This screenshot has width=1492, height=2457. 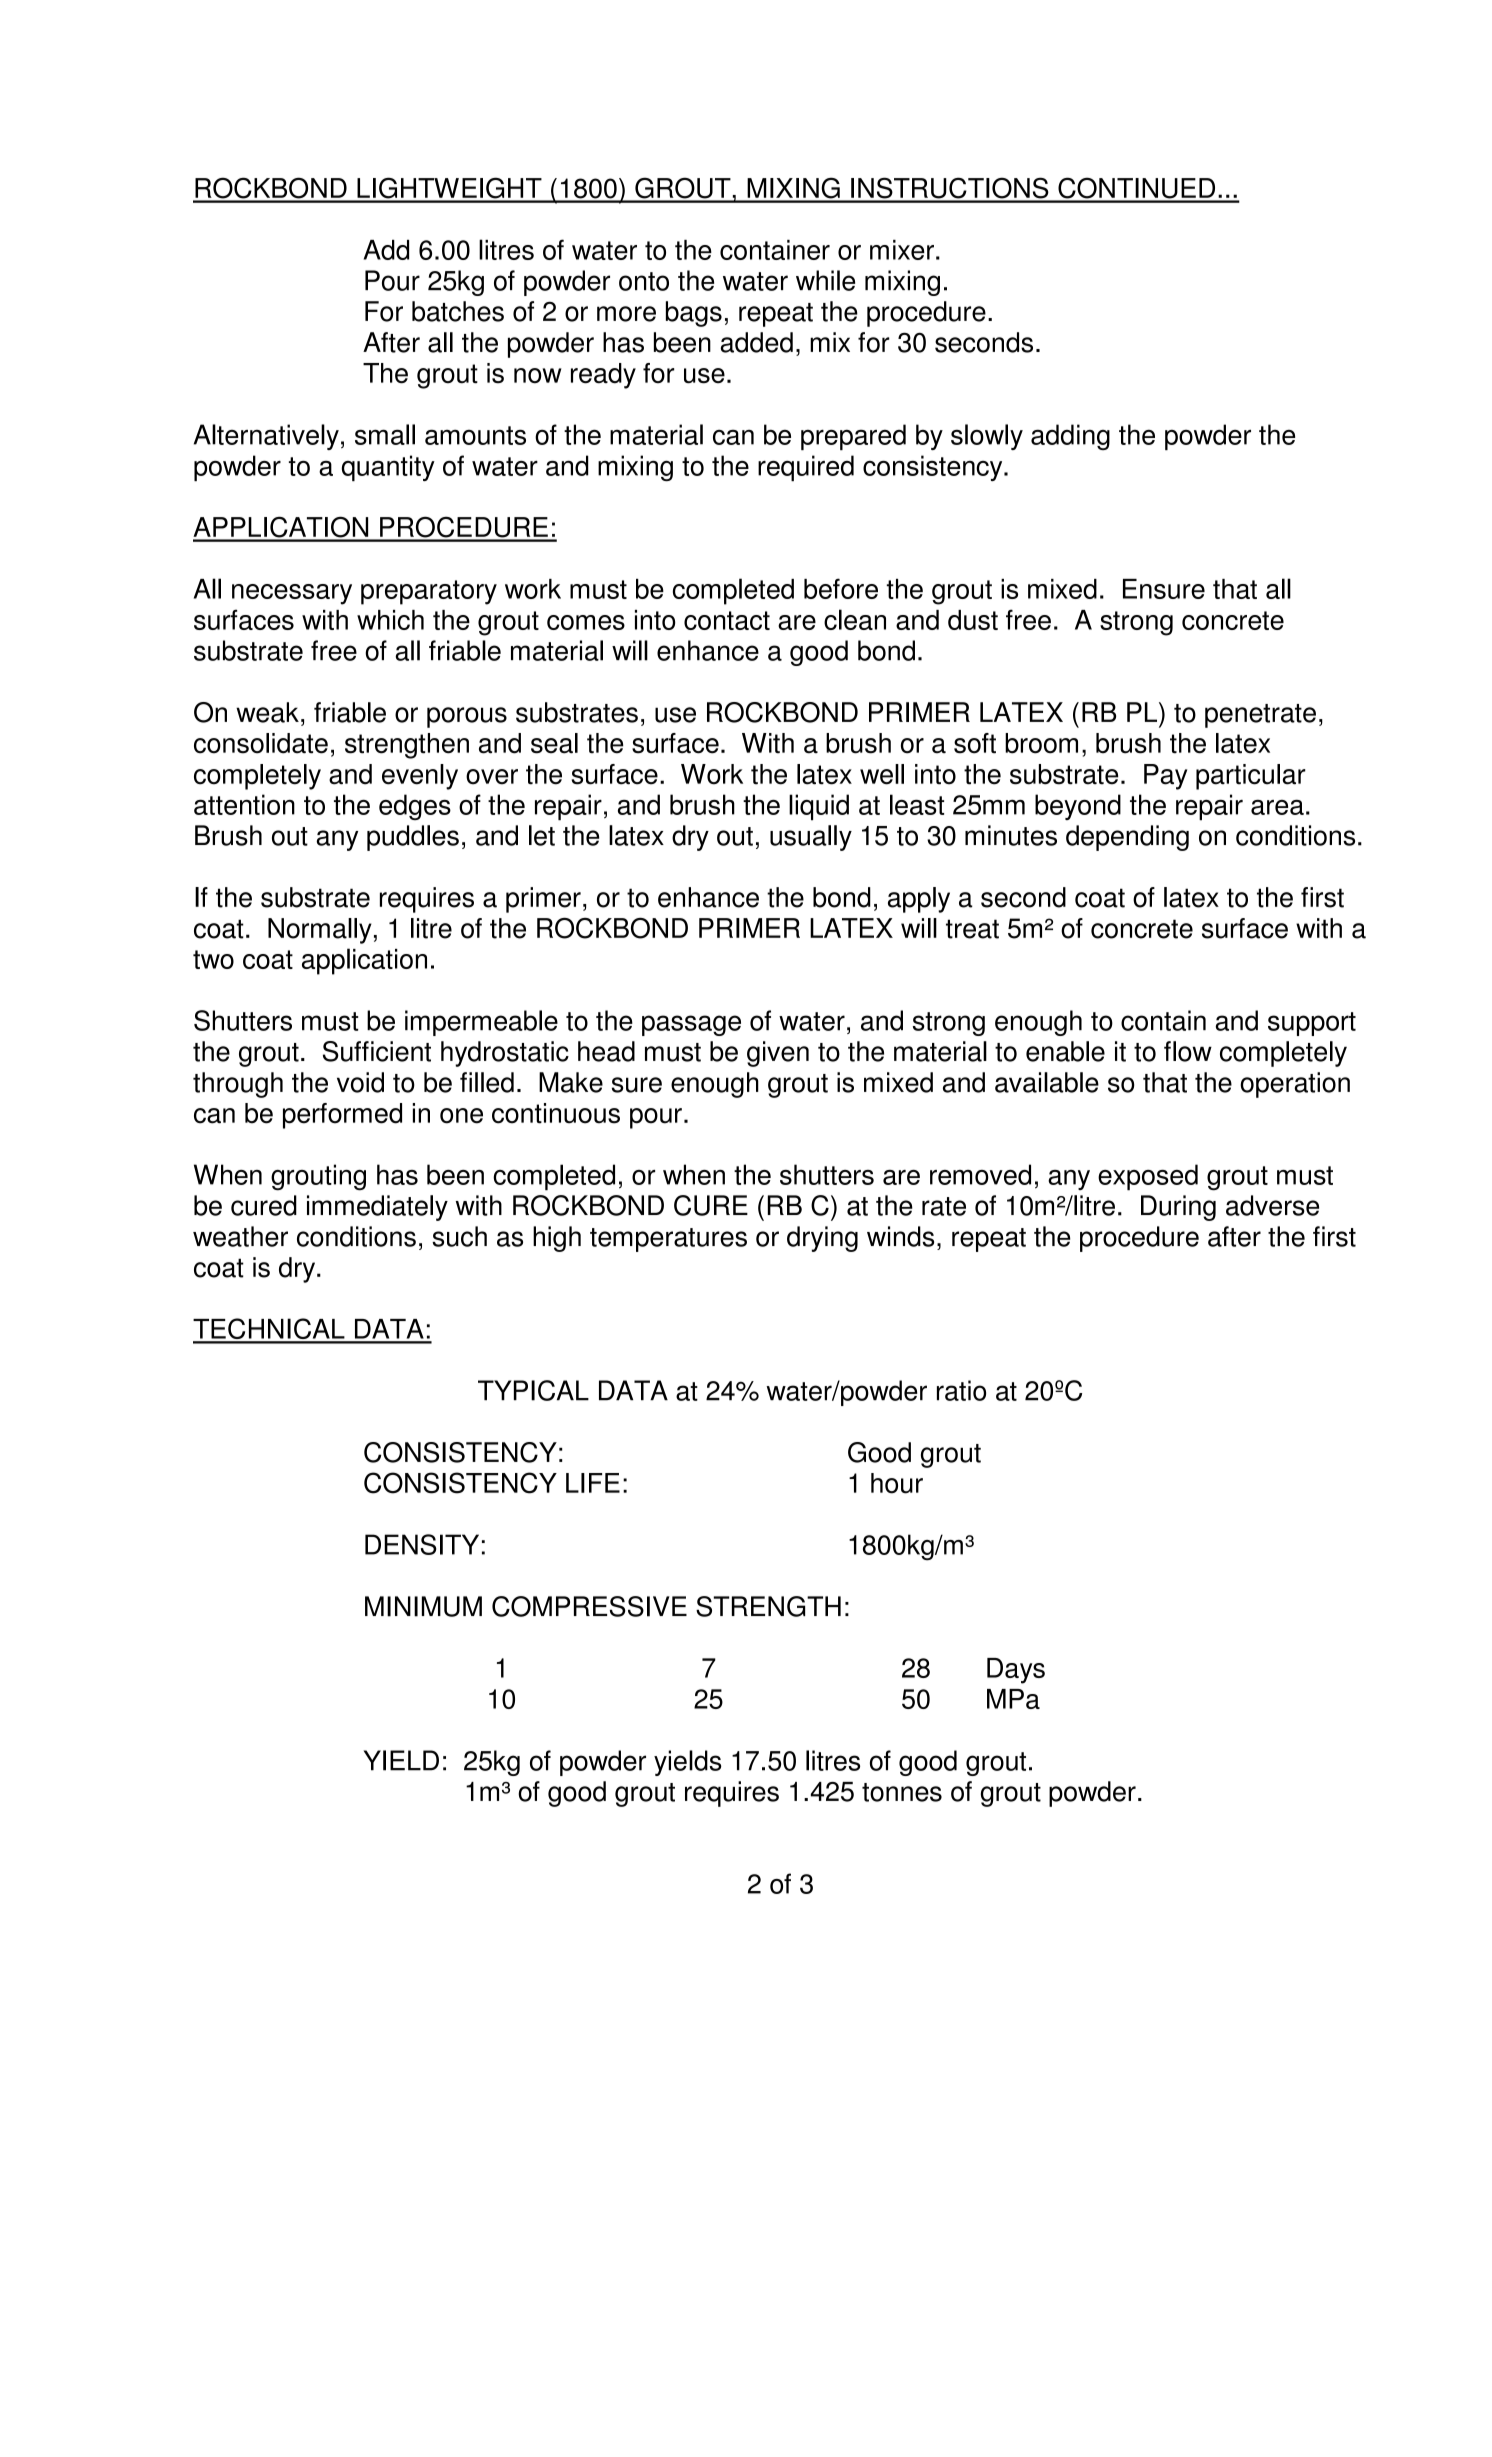 What do you see at coordinates (458, 311) in the screenshot?
I see `batches` at bounding box center [458, 311].
